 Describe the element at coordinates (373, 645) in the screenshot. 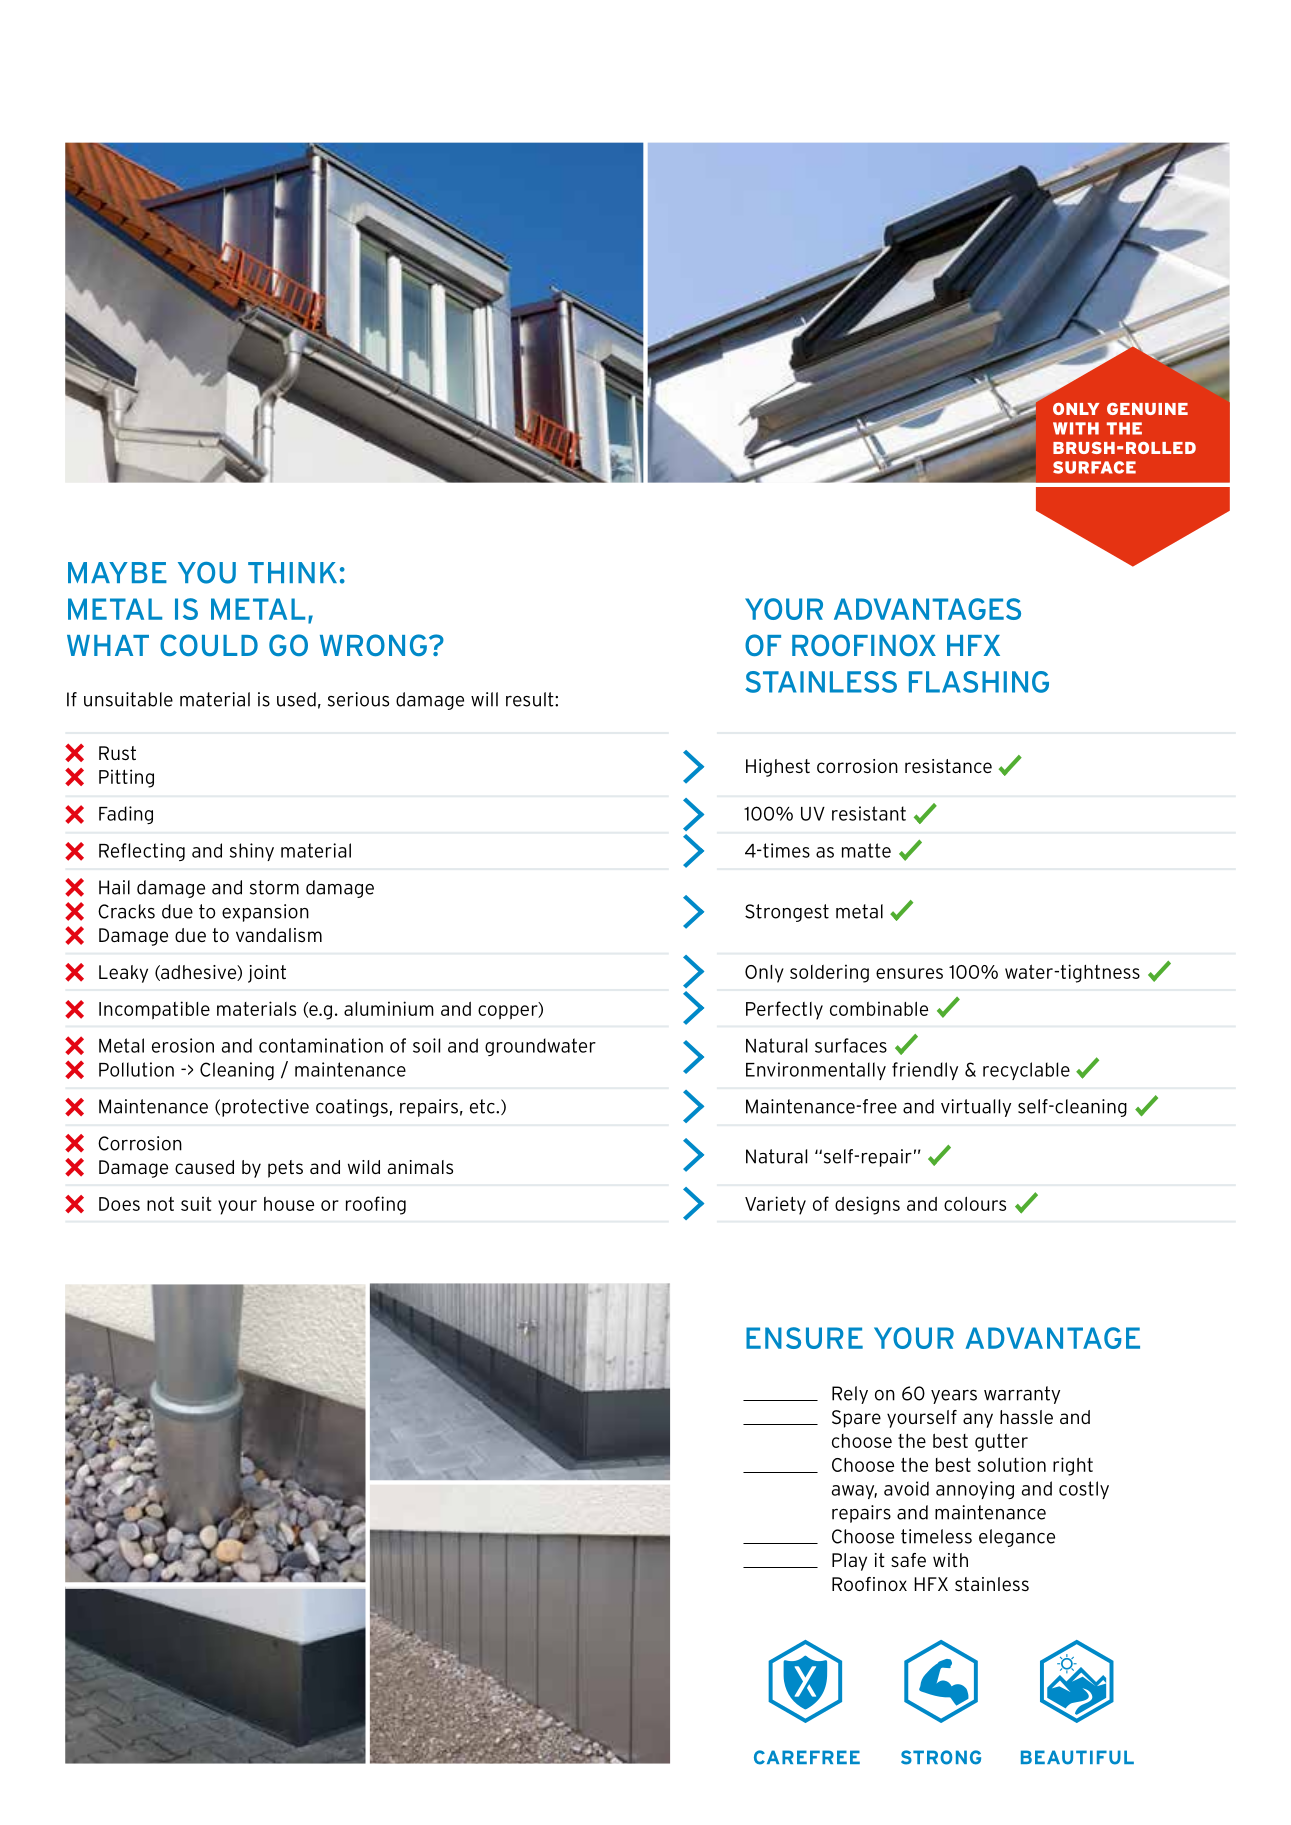

I see `WRONG` at that location.
